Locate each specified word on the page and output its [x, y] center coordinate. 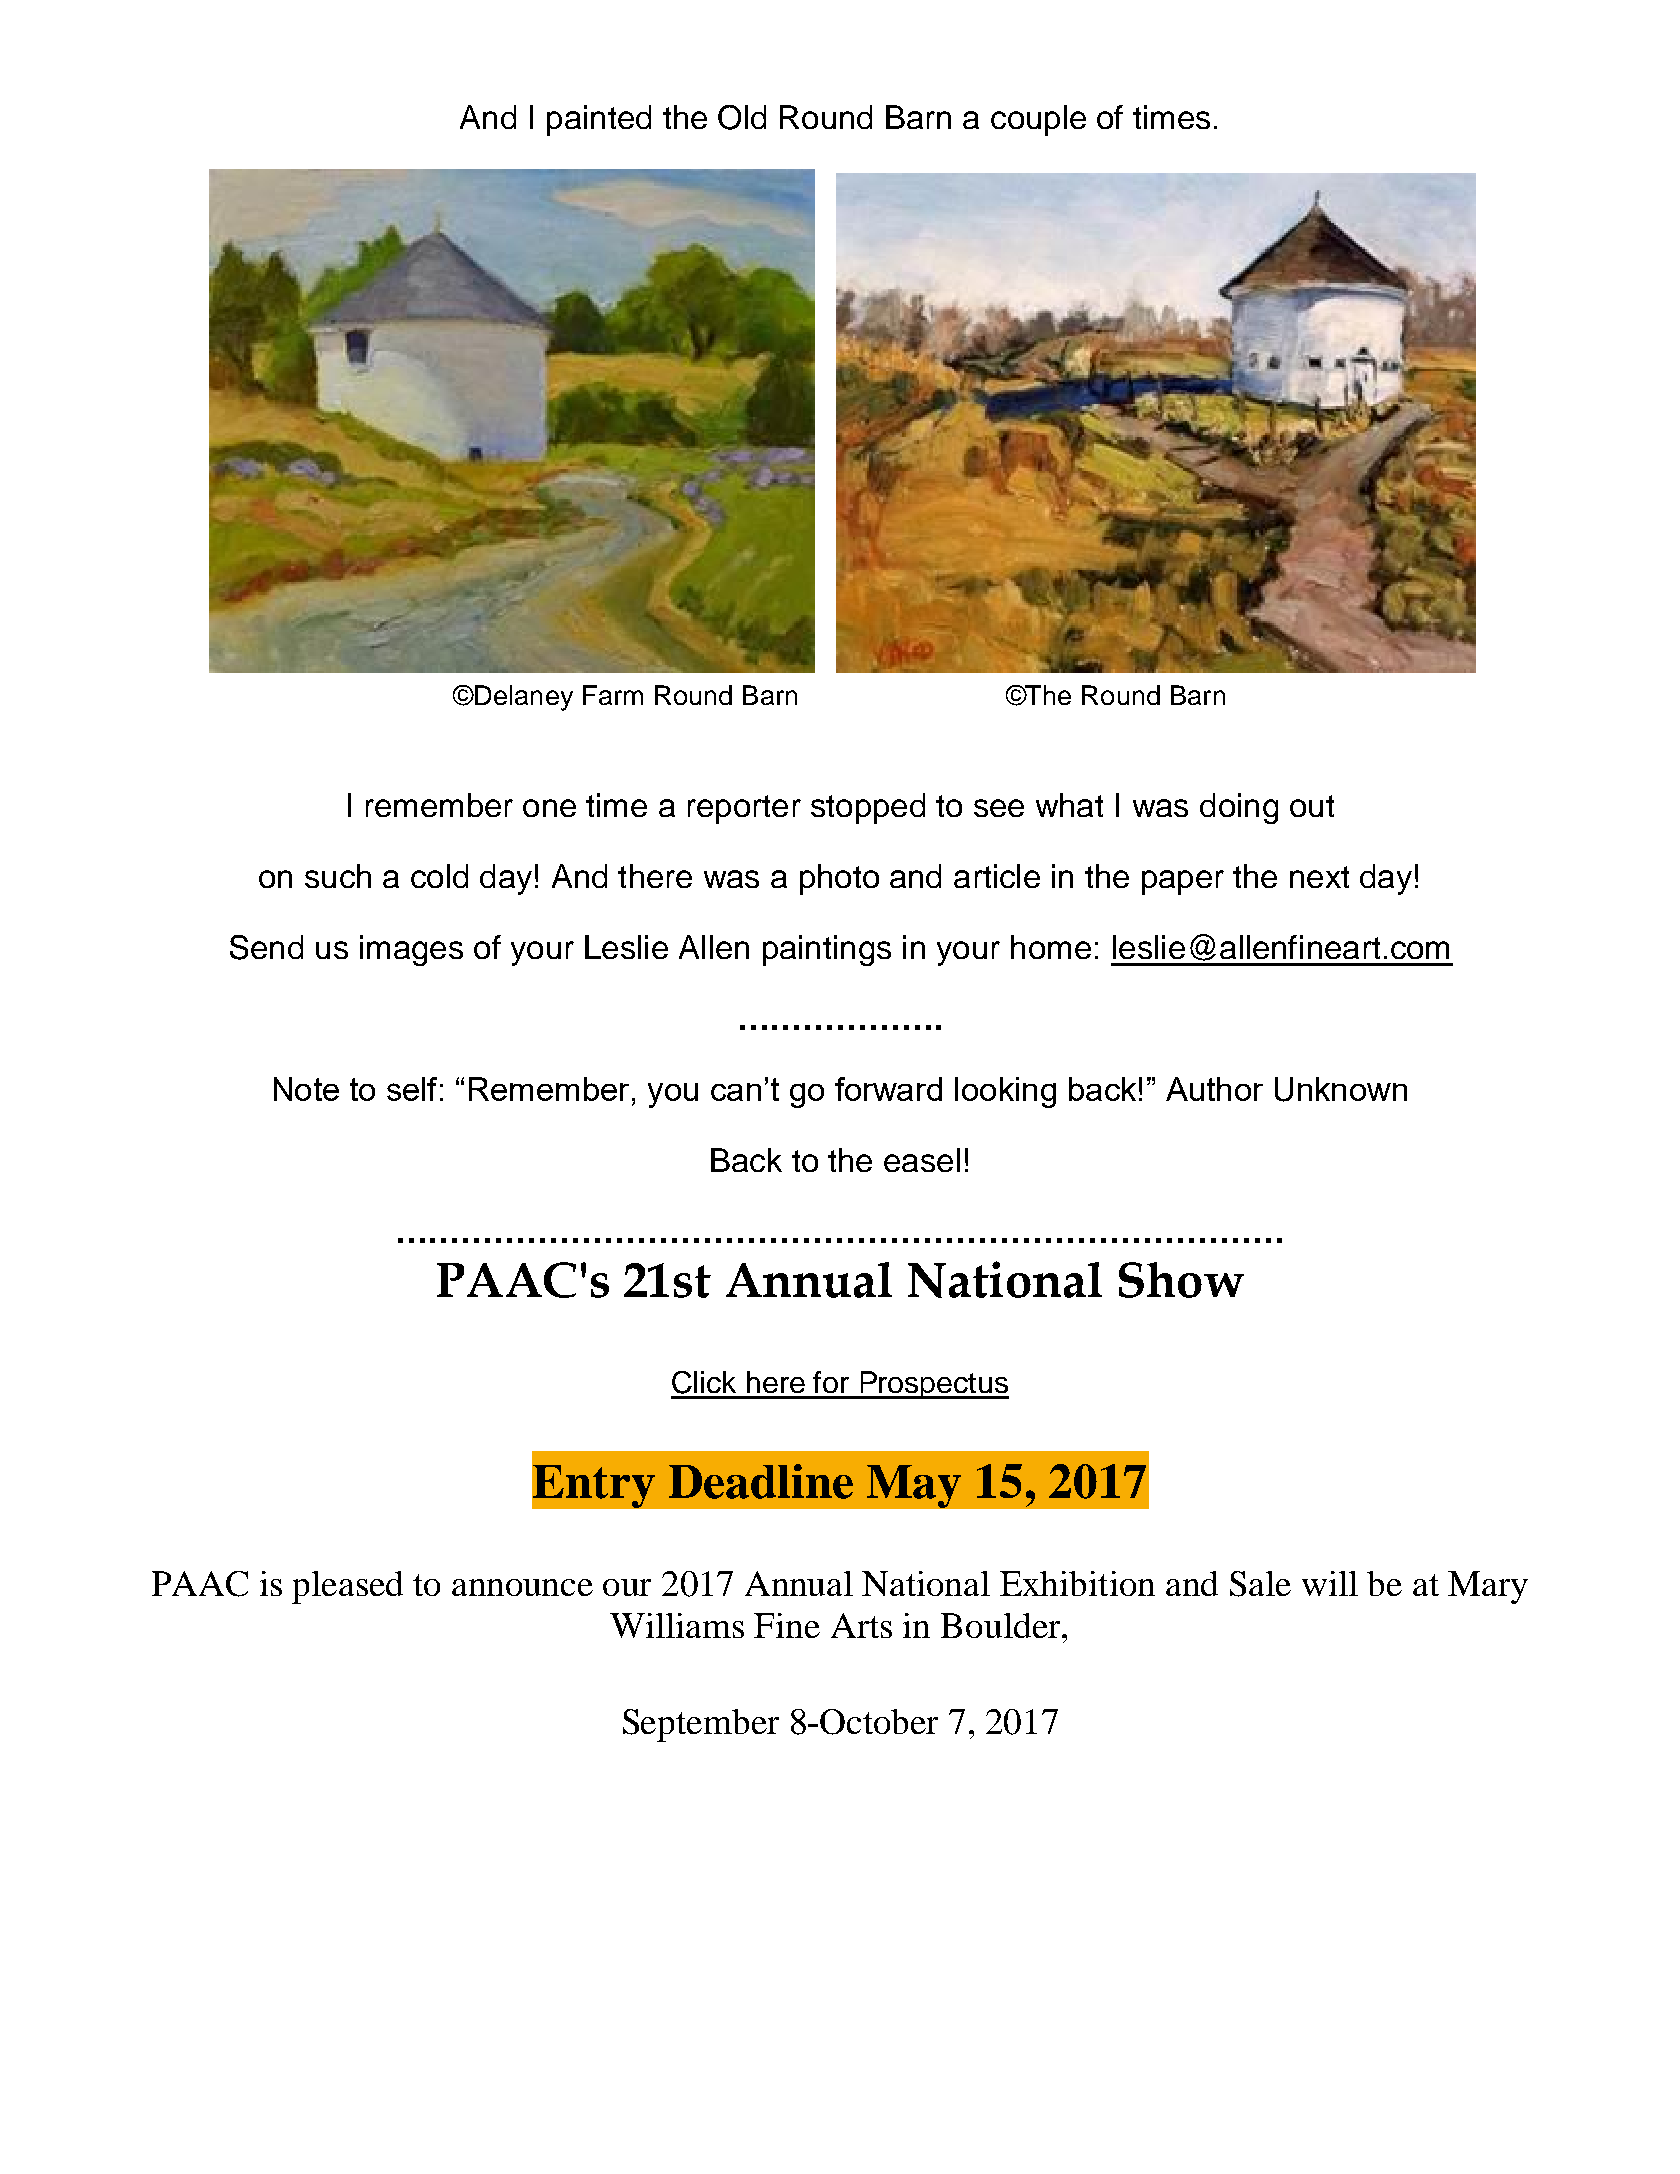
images [411, 950]
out [1312, 806]
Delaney [523, 698]
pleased [347, 1587]
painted [599, 120]
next [1319, 877]
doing [1239, 808]
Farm [613, 695]
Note [306, 1089]
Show [1181, 1280]
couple [1038, 120]
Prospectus [933, 1385]
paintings [827, 950]
